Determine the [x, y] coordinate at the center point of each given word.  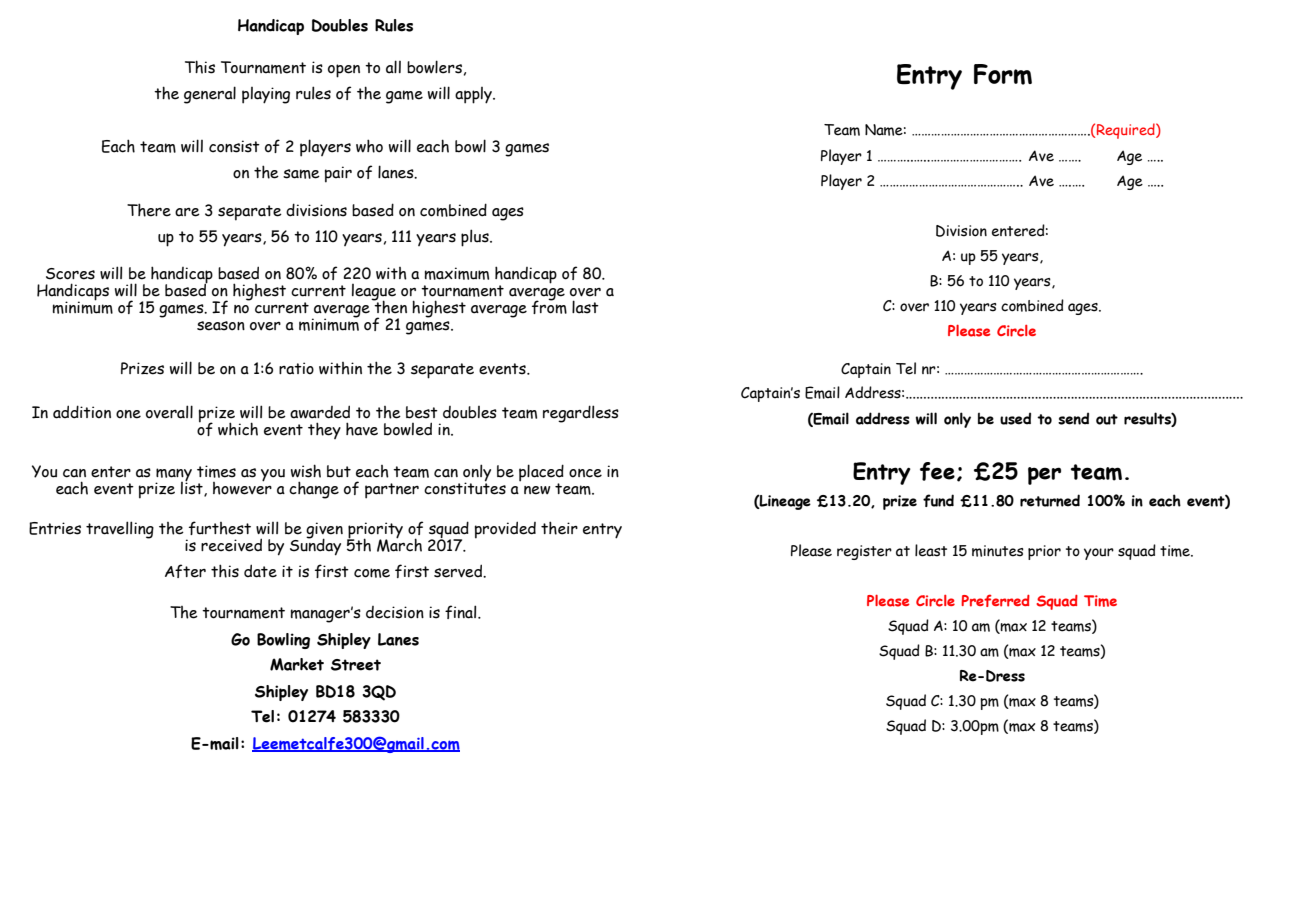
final [462, 612]
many [173, 476]
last [585, 307]
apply [474, 95]
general [210, 95]
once [585, 473]
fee [937, 471]
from [549, 306]
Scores [70, 274]
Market [297, 664]
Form [1003, 74]
